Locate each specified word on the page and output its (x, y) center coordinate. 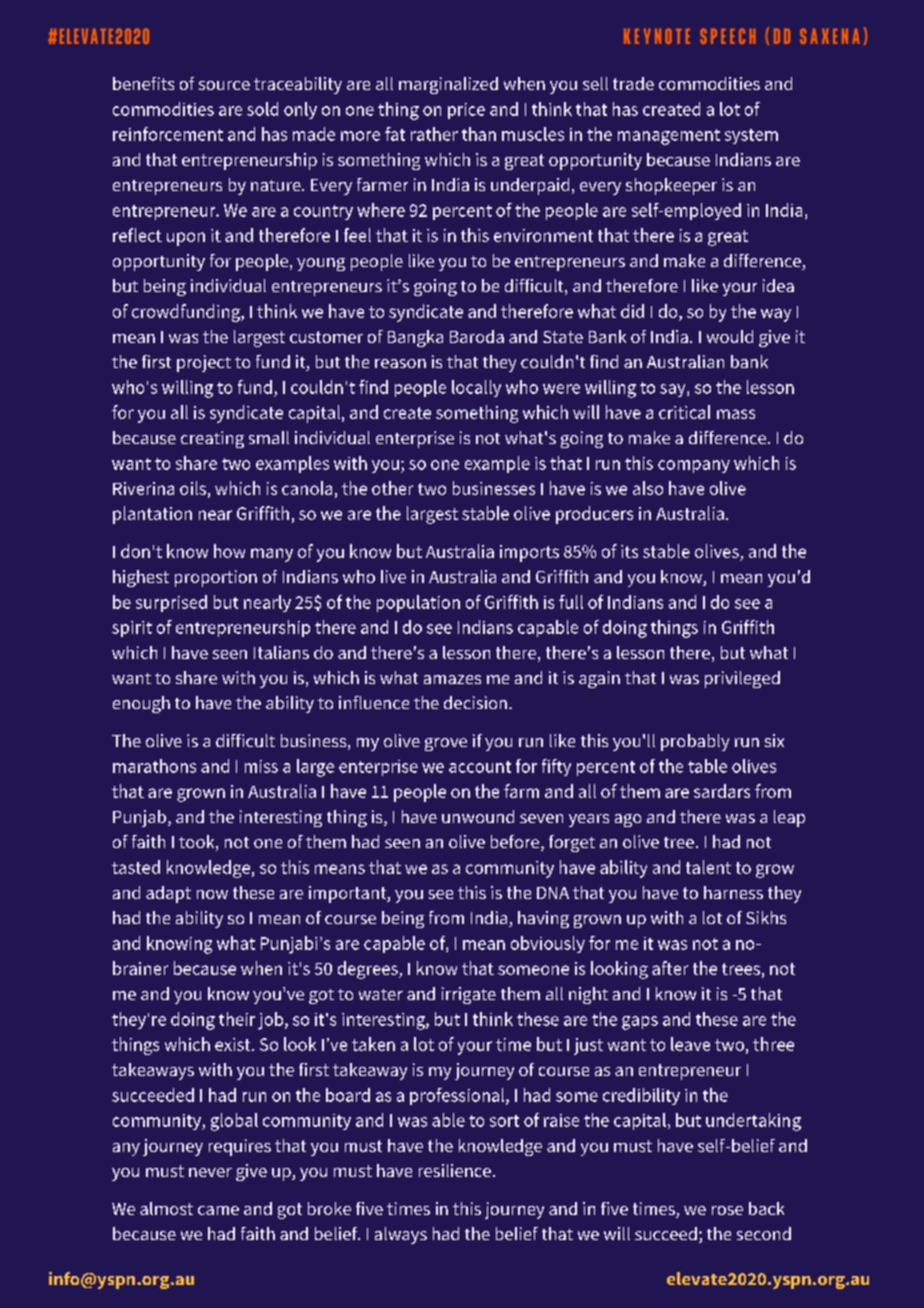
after (670, 968)
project (204, 363)
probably (695, 742)
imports (529, 553)
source (224, 85)
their (237, 1019)
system (751, 136)
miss (261, 766)
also (648, 488)
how (229, 551)
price (466, 111)
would (730, 336)
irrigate (469, 995)
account (480, 767)
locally (476, 388)
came (218, 1210)
